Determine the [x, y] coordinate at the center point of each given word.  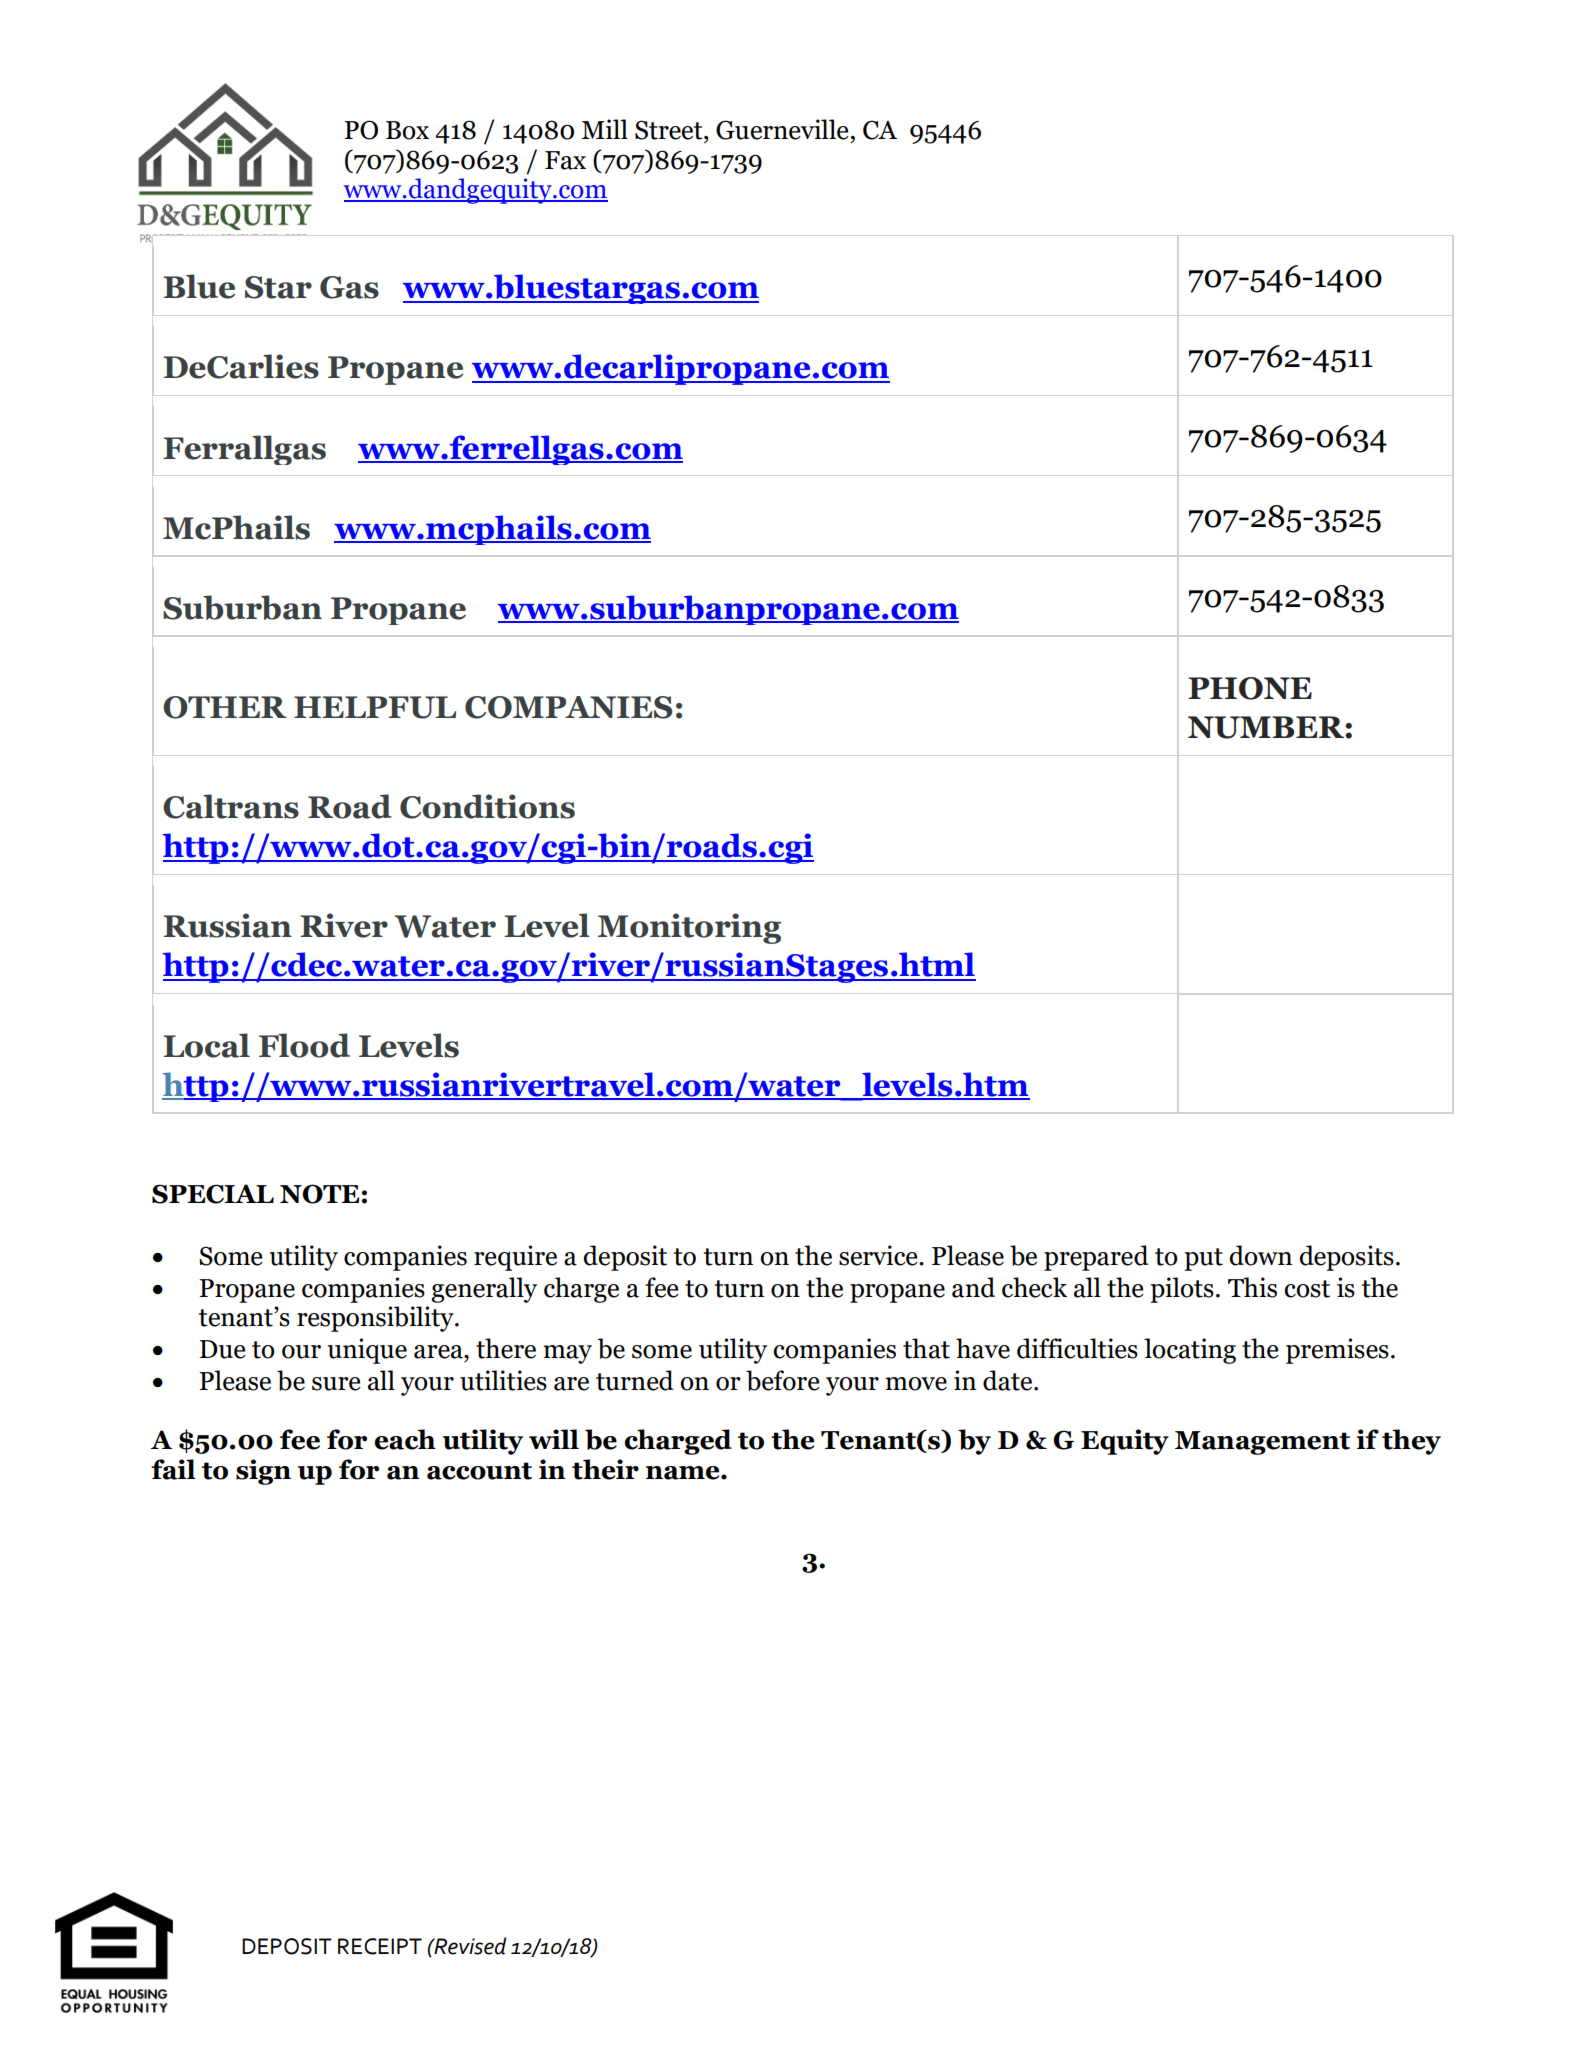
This [1252, 1287]
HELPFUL [375, 707]
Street [670, 130]
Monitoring [689, 928]
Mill [605, 129]
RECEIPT [380, 1946]
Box [407, 130]
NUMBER [1267, 727]
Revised [469, 1946]
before [783, 1380]
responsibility [376, 1319]
